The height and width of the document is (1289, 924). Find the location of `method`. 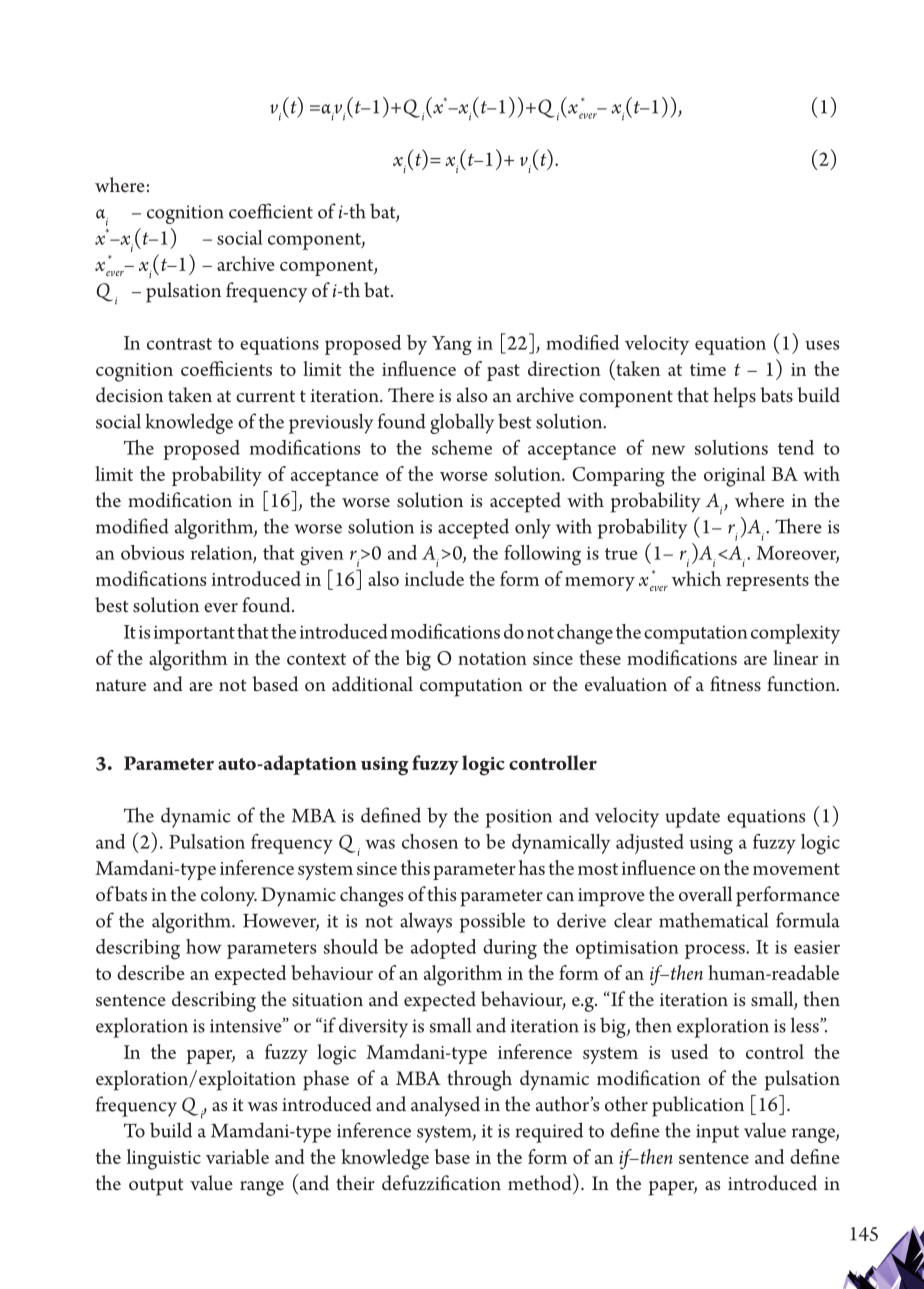

method is located at coordinates (541, 1181).
